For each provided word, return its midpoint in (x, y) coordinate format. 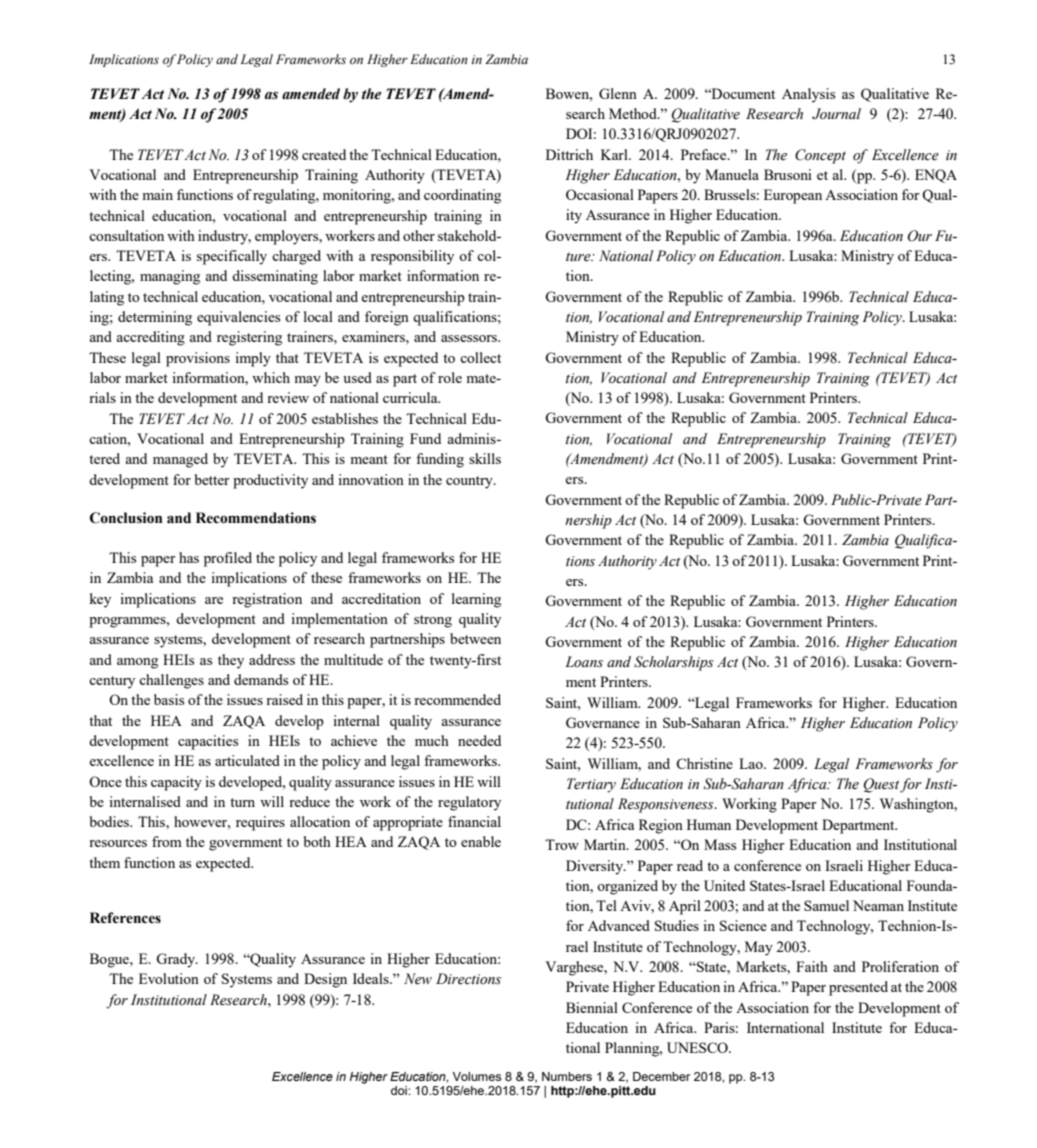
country (470, 482)
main (158, 194)
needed (479, 740)
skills (485, 458)
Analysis (808, 95)
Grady (177, 960)
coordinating (462, 196)
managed (180, 460)
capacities (208, 742)
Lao (752, 763)
